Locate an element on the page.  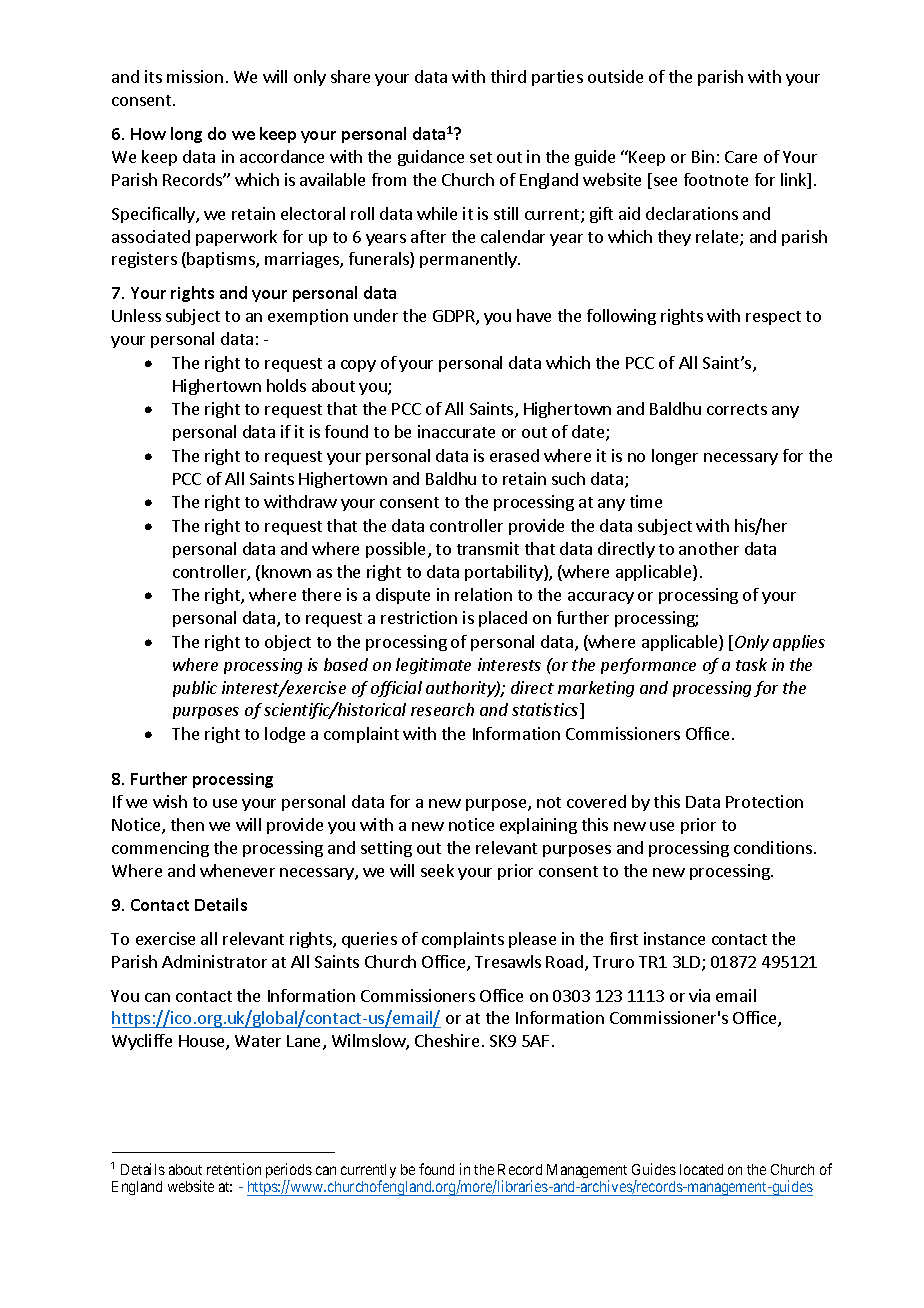
holds is located at coordinates (286, 385).
